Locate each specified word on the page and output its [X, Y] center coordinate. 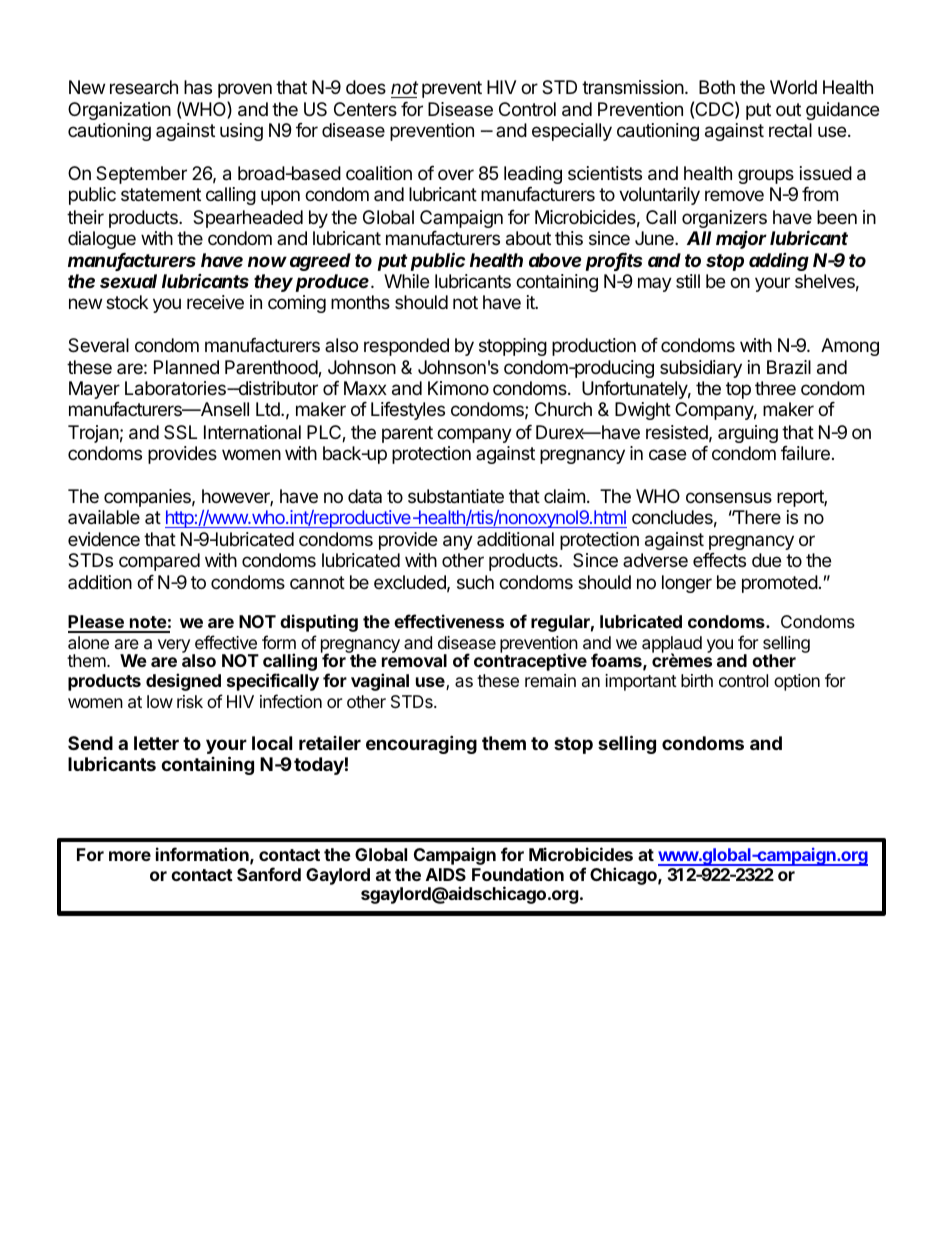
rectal [790, 130]
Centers [365, 109]
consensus [729, 497]
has [198, 87]
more [130, 856]
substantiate [456, 496]
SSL [180, 432]
